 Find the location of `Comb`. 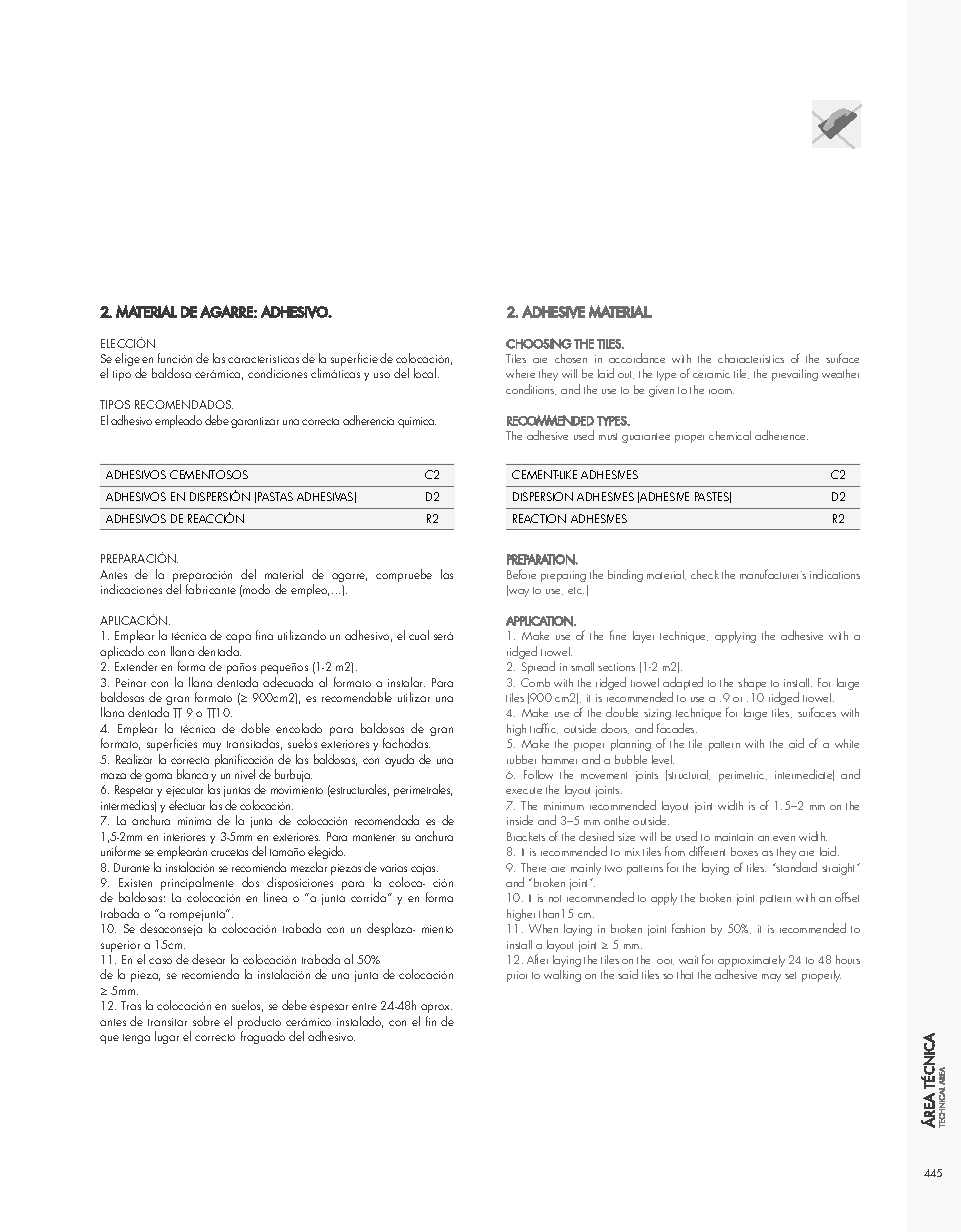

Comb is located at coordinates (535, 682).
